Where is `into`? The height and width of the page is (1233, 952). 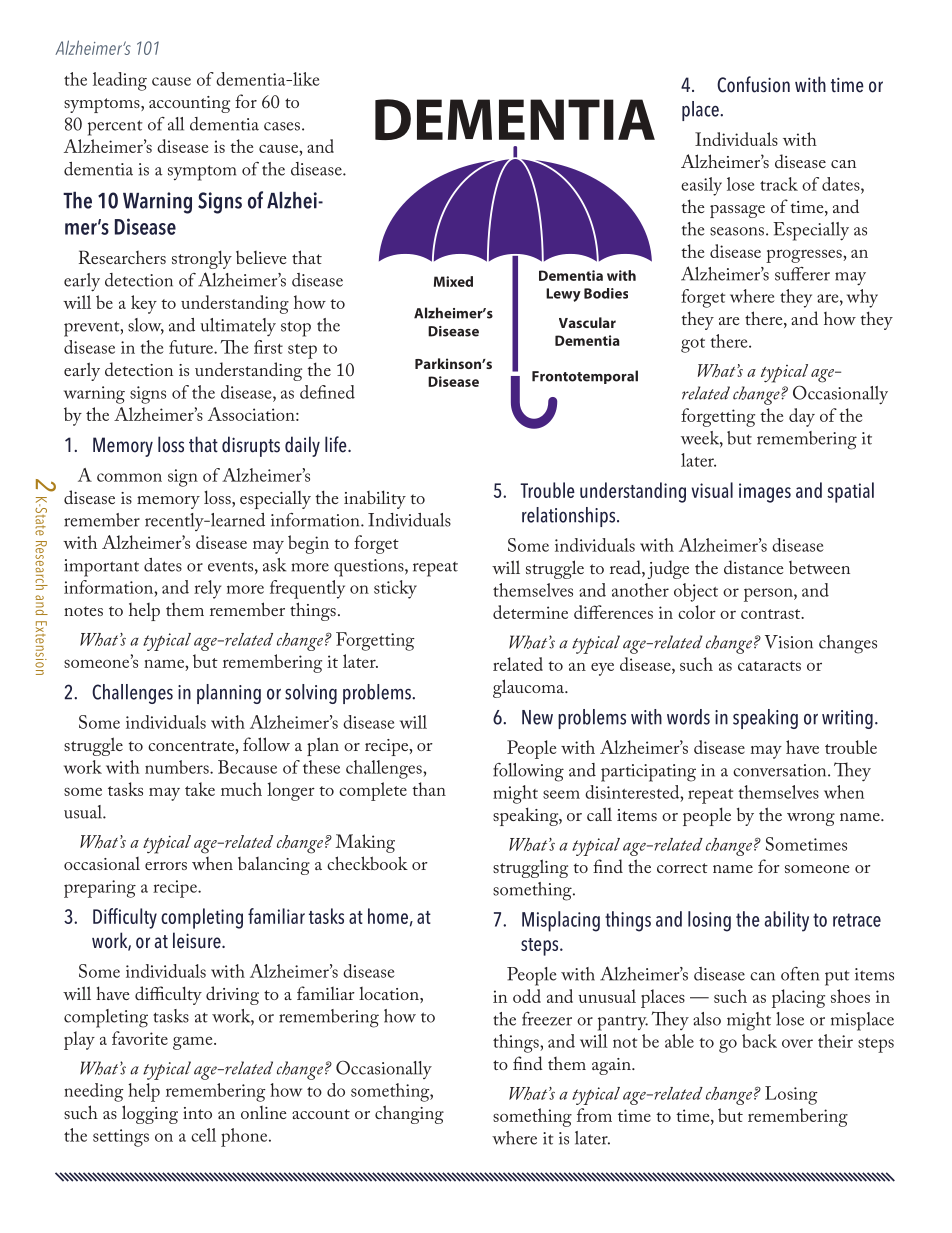 into is located at coordinates (197, 1113).
